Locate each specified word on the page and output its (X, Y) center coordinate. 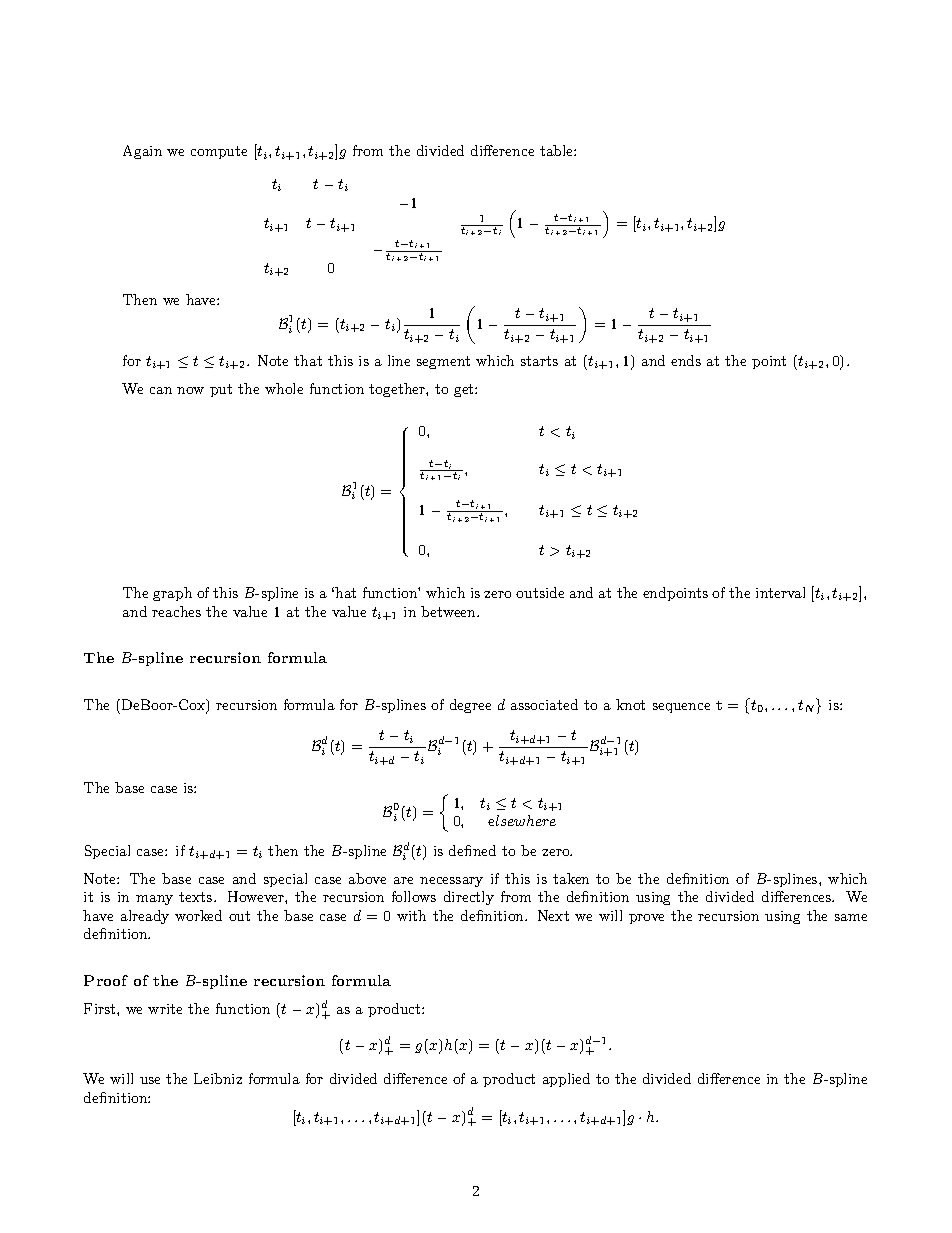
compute (219, 152)
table (557, 150)
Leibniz (218, 1078)
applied (566, 1080)
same (851, 917)
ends (686, 360)
